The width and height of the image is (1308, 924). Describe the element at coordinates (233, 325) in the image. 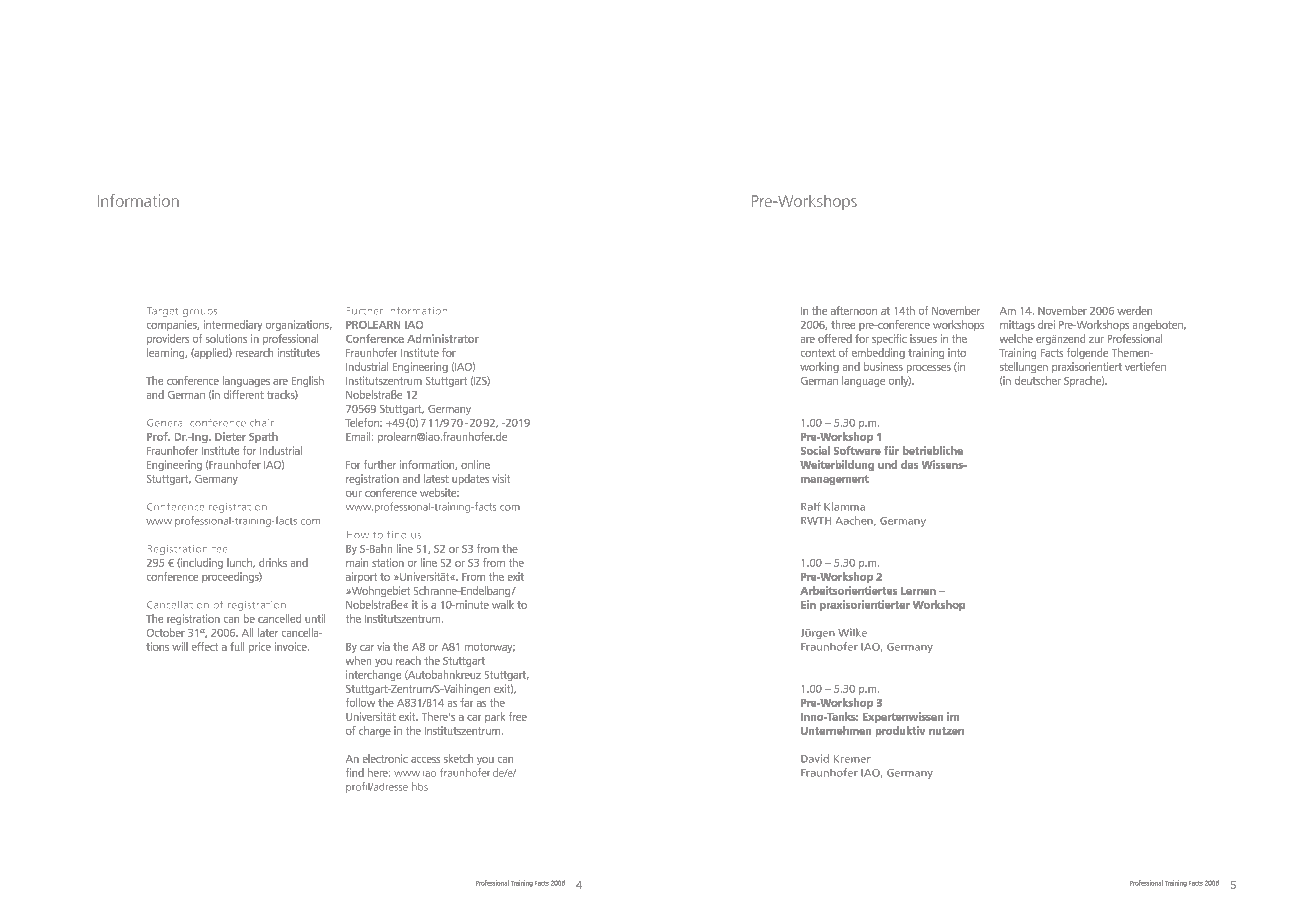

I see `intermediary` at that location.
